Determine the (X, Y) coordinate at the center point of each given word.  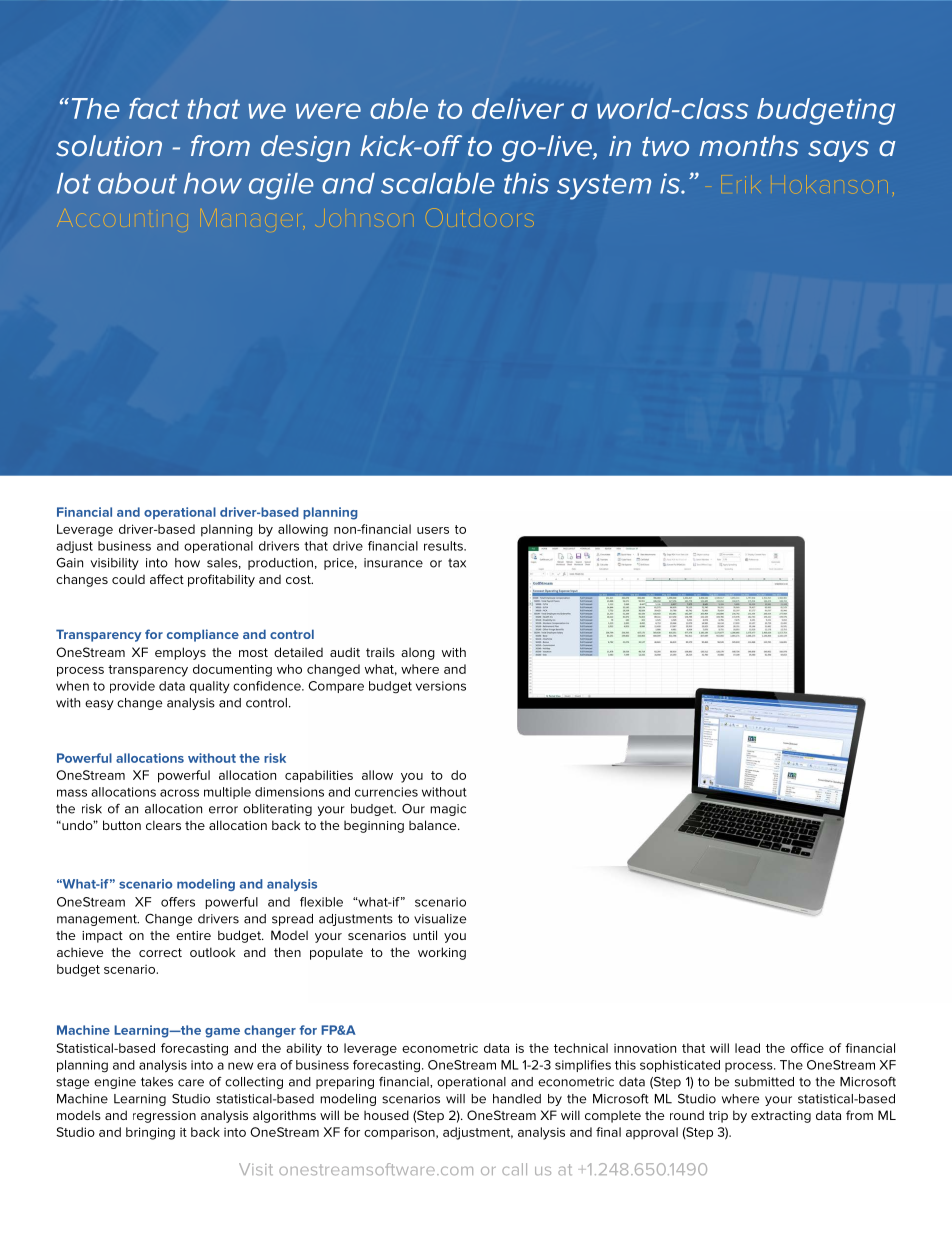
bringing (150, 1133)
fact (154, 108)
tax (457, 563)
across (179, 793)
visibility (115, 564)
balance (434, 825)
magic (448, 810)
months (749, 146)
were (328, 111)
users (433, 530)
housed (386, 1115)
